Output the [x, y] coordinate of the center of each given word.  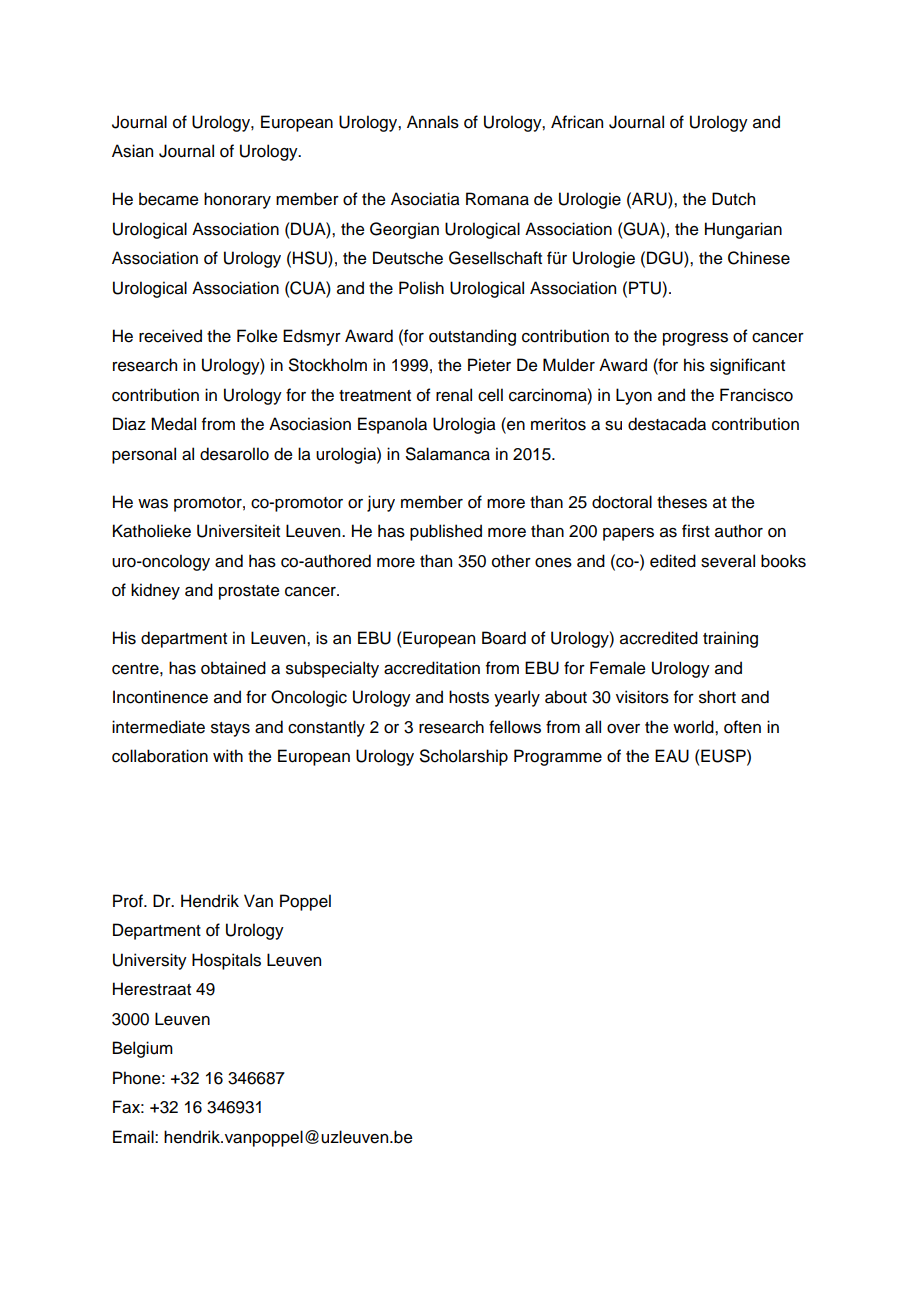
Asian [132, 151]
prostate [249, 592]
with [228, 755]
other [511, 561]
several [728, 561]
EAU [672, 756]
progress [695, 339]
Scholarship [464, 757]
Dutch [733, 199]
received [170, 336]
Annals [433, 122]
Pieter [489, 365]
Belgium [143, 1049]
